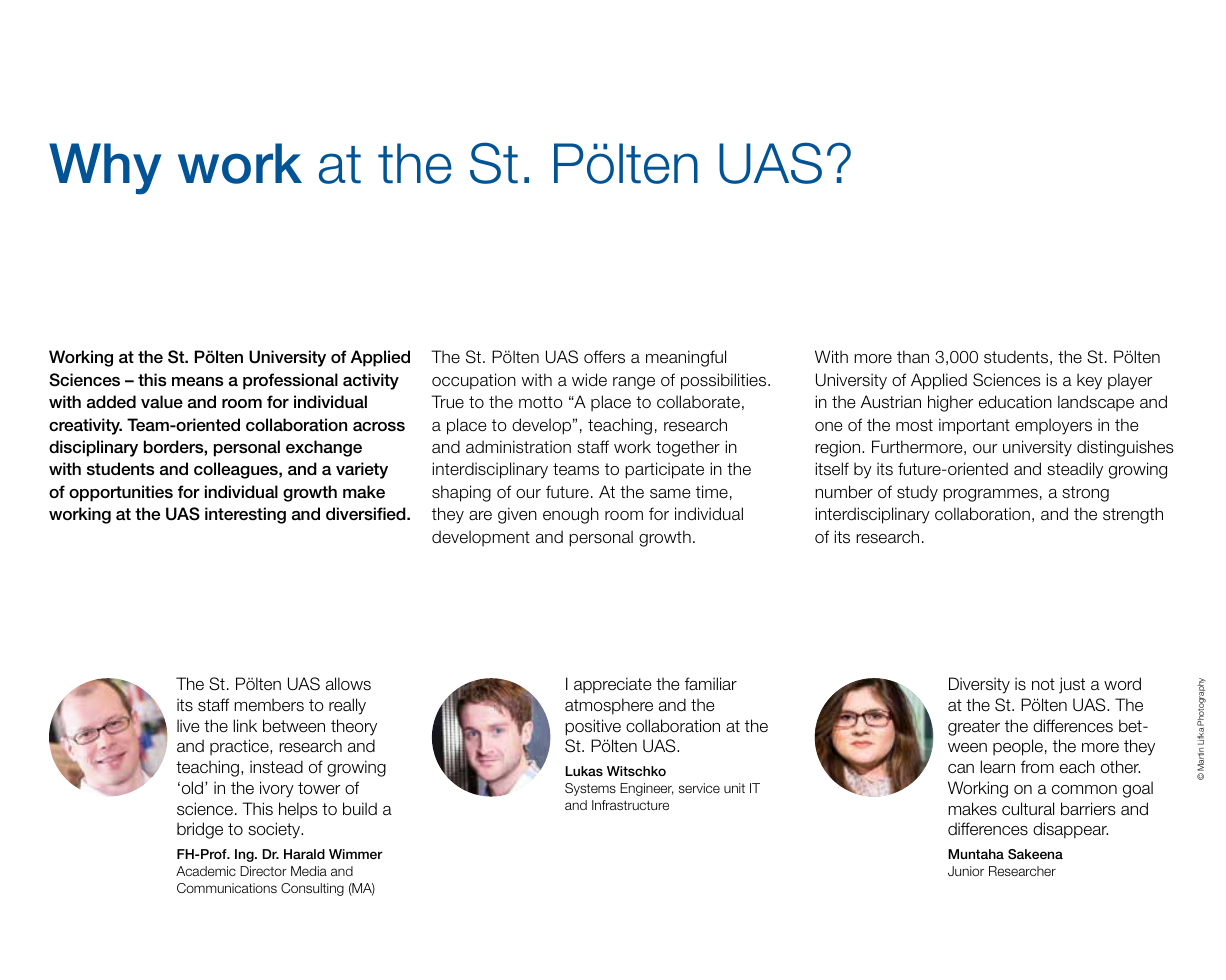  Describe the element at coordinates (1043, 684) in the screenshot. I see `not` at that location.
